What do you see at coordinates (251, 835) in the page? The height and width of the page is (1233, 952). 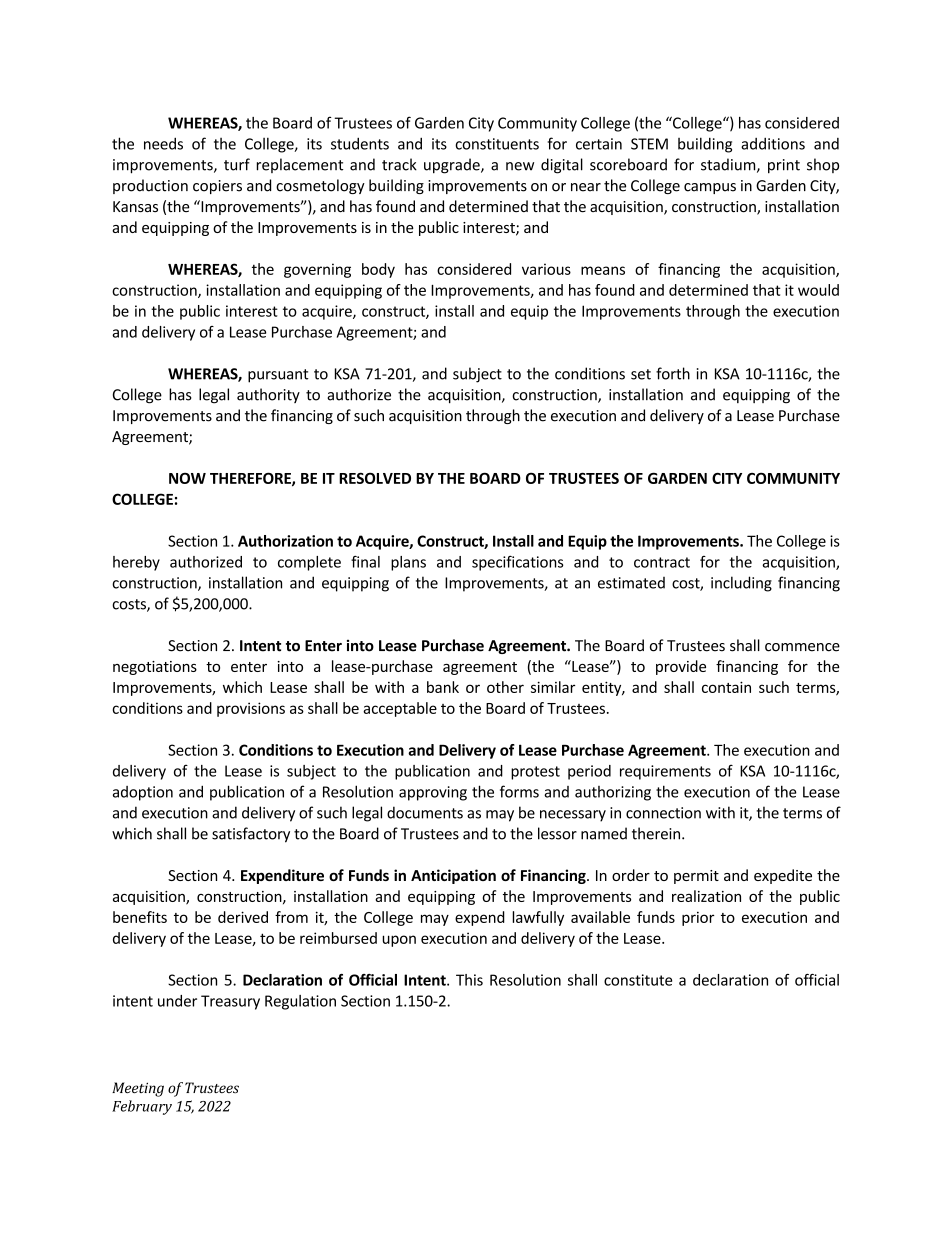 I see `satisfactory` at bounding box center [251, 835].
